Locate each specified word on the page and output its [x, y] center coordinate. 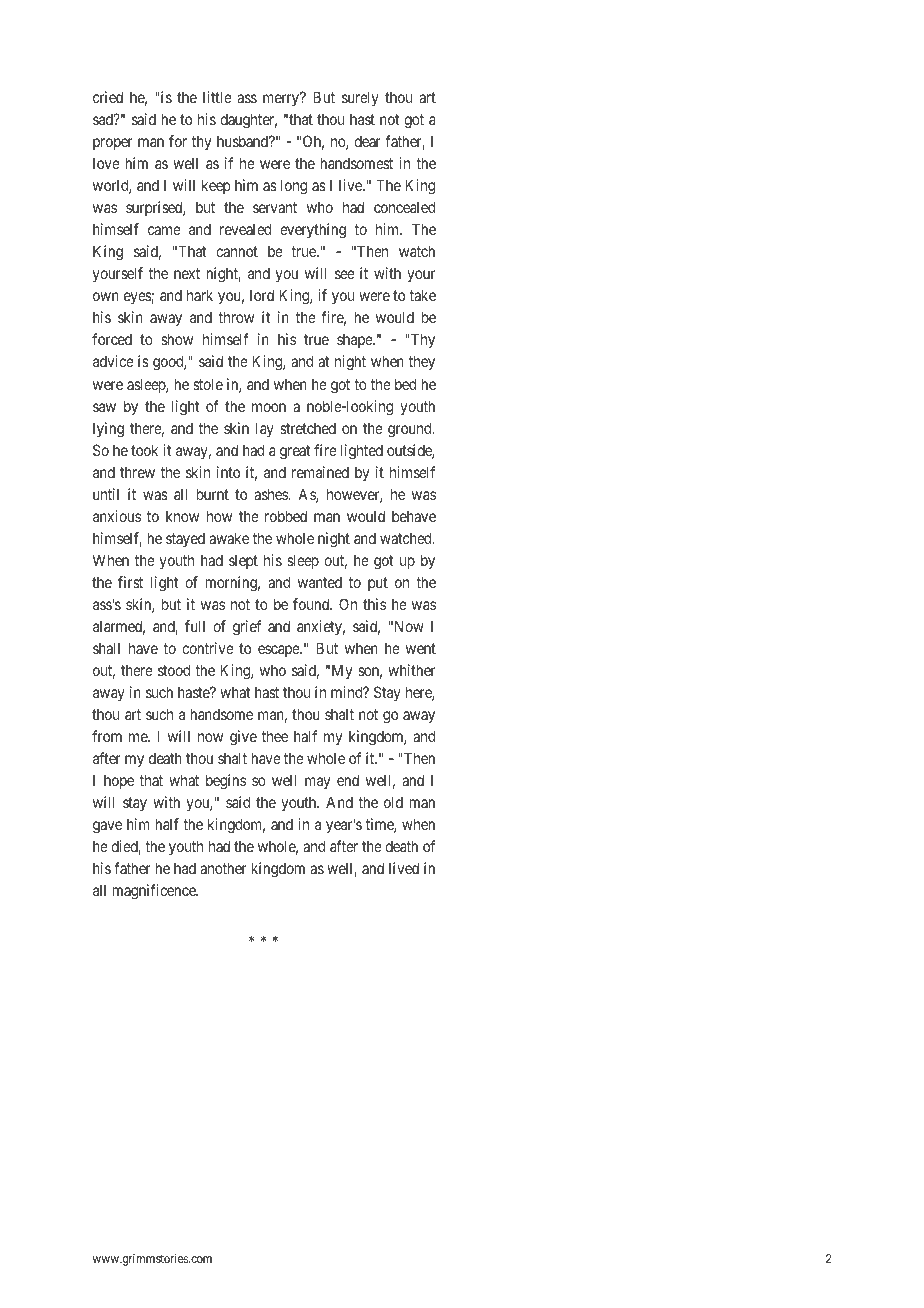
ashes [272, 494]
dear [367, 141]
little [217, 97]
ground [411, 430]
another [223, 868]
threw [137, 472]
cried [108, 97]
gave [107, 827]
